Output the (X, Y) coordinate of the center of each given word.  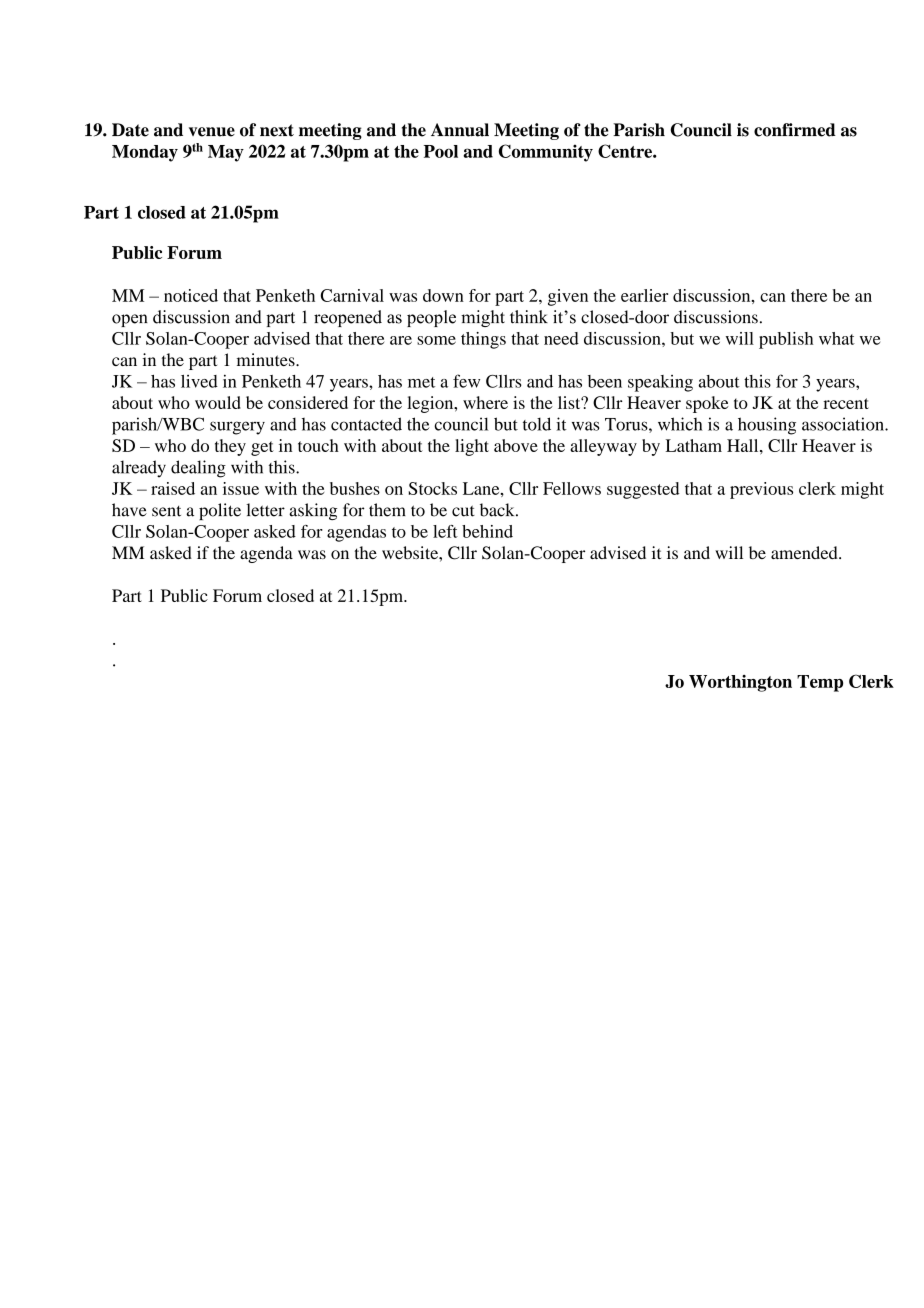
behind (487, 531)
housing (767, 426)
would (218, 402)
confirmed (795, 130)
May (226, 153)
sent (166, 511)
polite (220, 511)
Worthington (740, 683)
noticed (191, 295)
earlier (644, 295)
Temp (820, 683)
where (485, 402)
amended (805, 552)
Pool (441, 151)
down (443, 295)
